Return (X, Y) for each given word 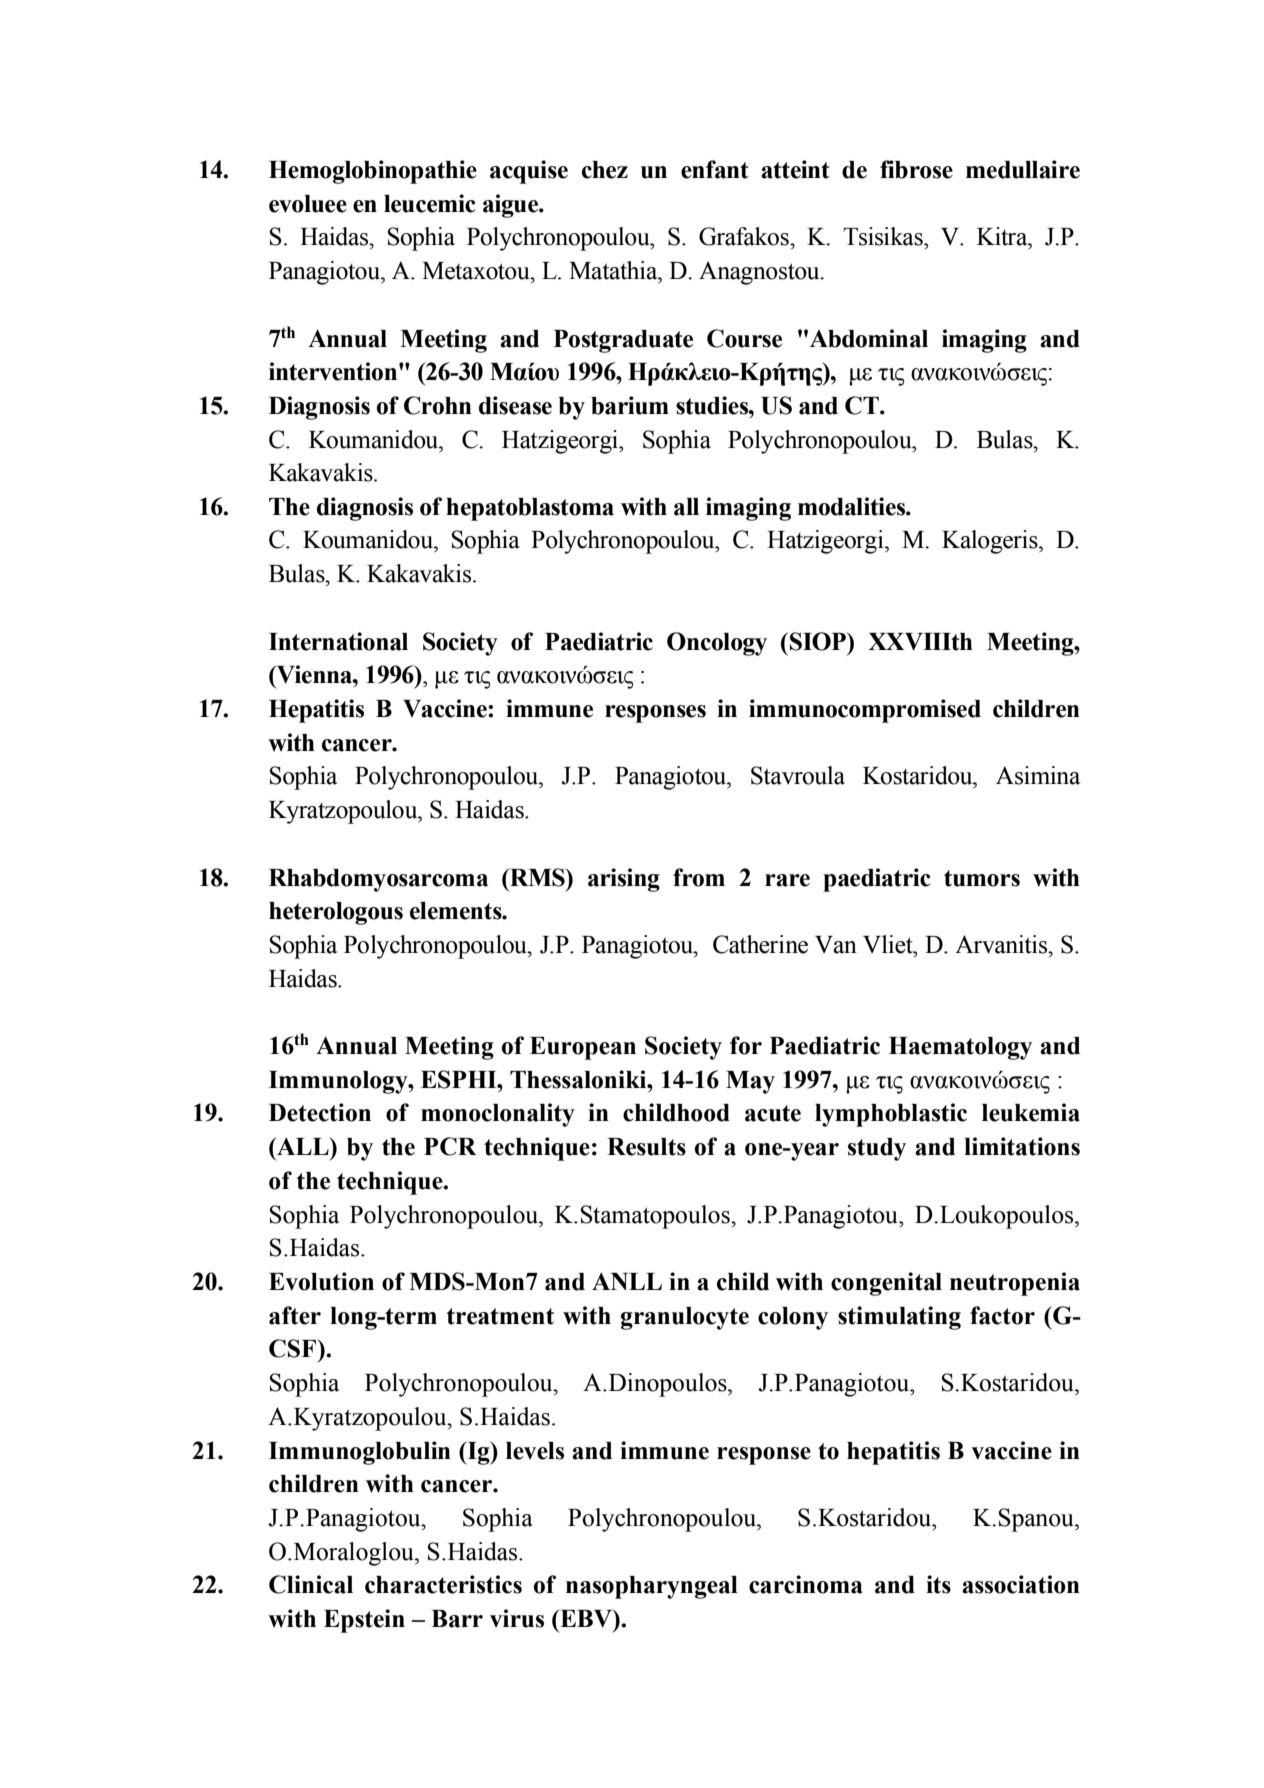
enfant (715, 169)
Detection (320, 1112)
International (338, 641)
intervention (334, 371)
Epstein (364, 1621)
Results (646, 1147)
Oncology (717, 644)
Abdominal (869, 338)
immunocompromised (865, 711)
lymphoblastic (891, 1115)
